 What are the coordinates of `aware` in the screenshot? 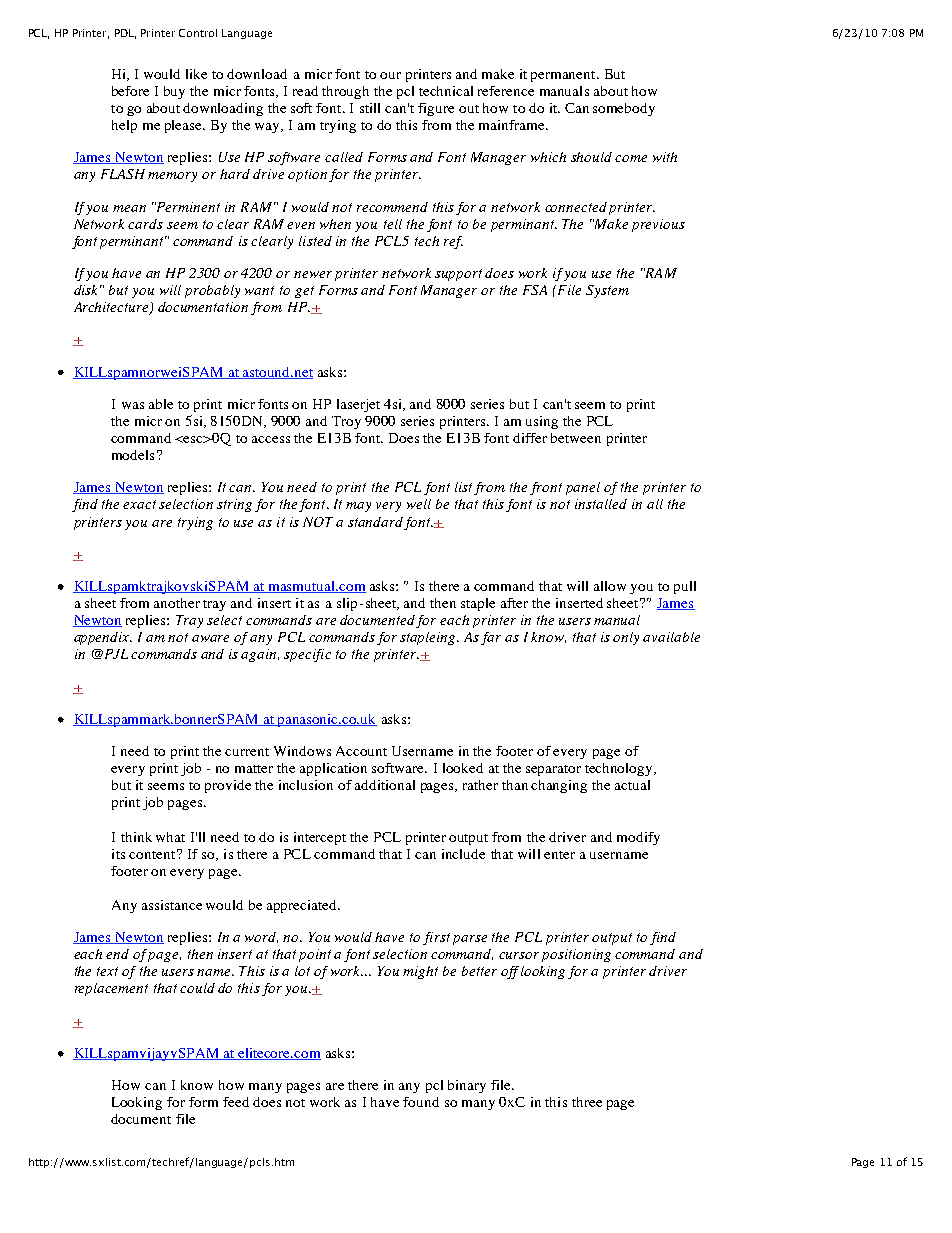 It's located at (210, 638).
